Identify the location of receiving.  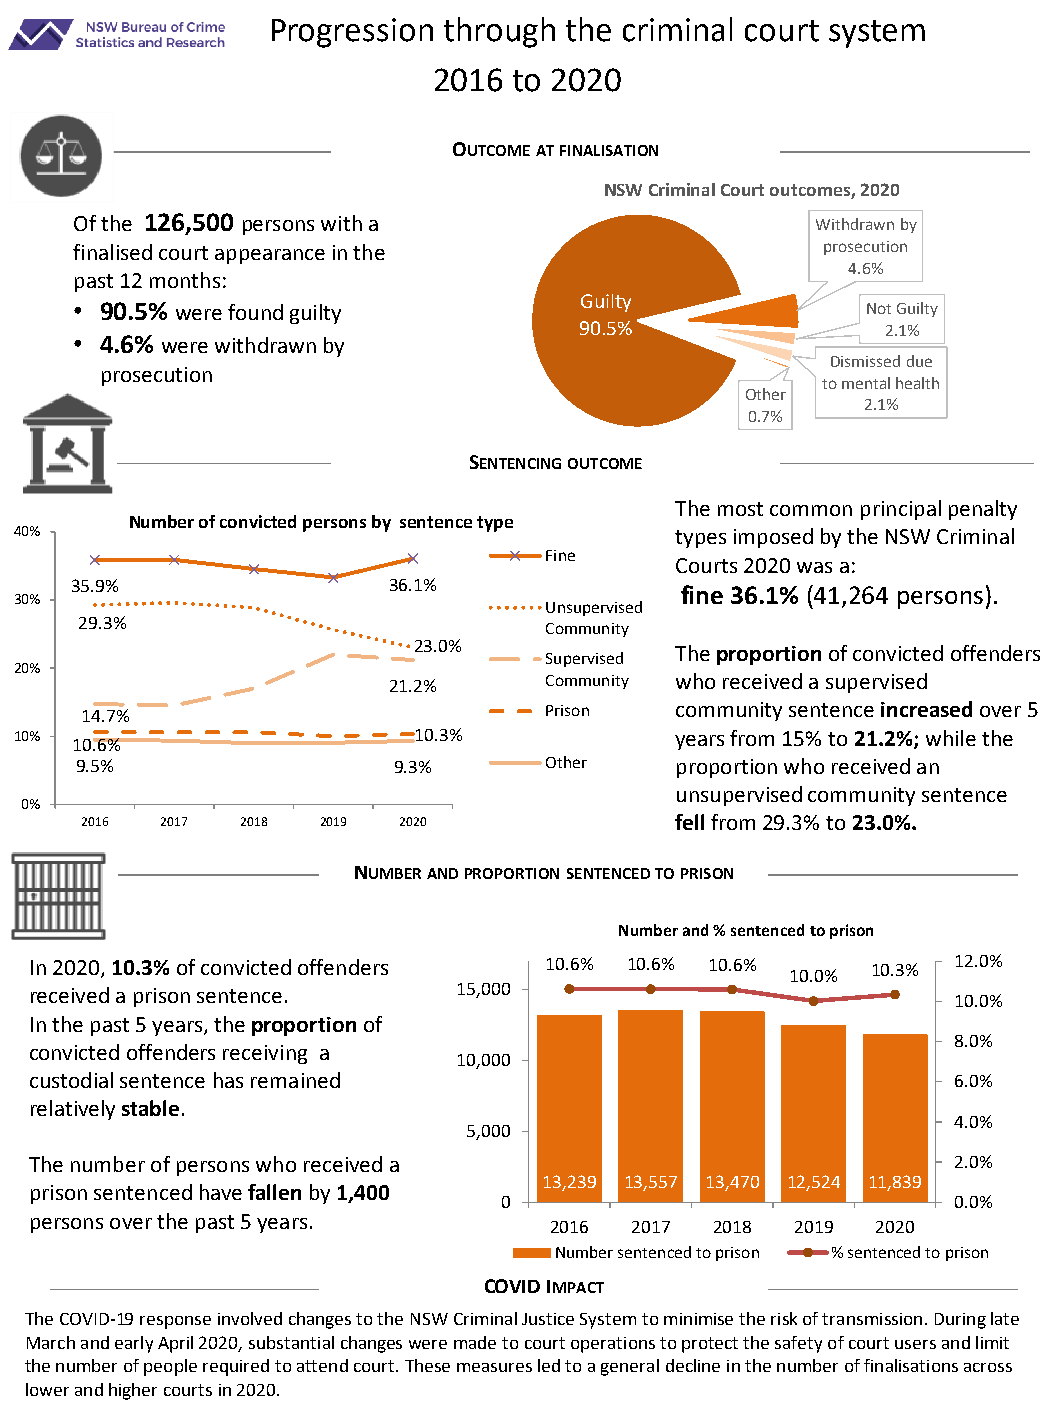
(265, 1054).
